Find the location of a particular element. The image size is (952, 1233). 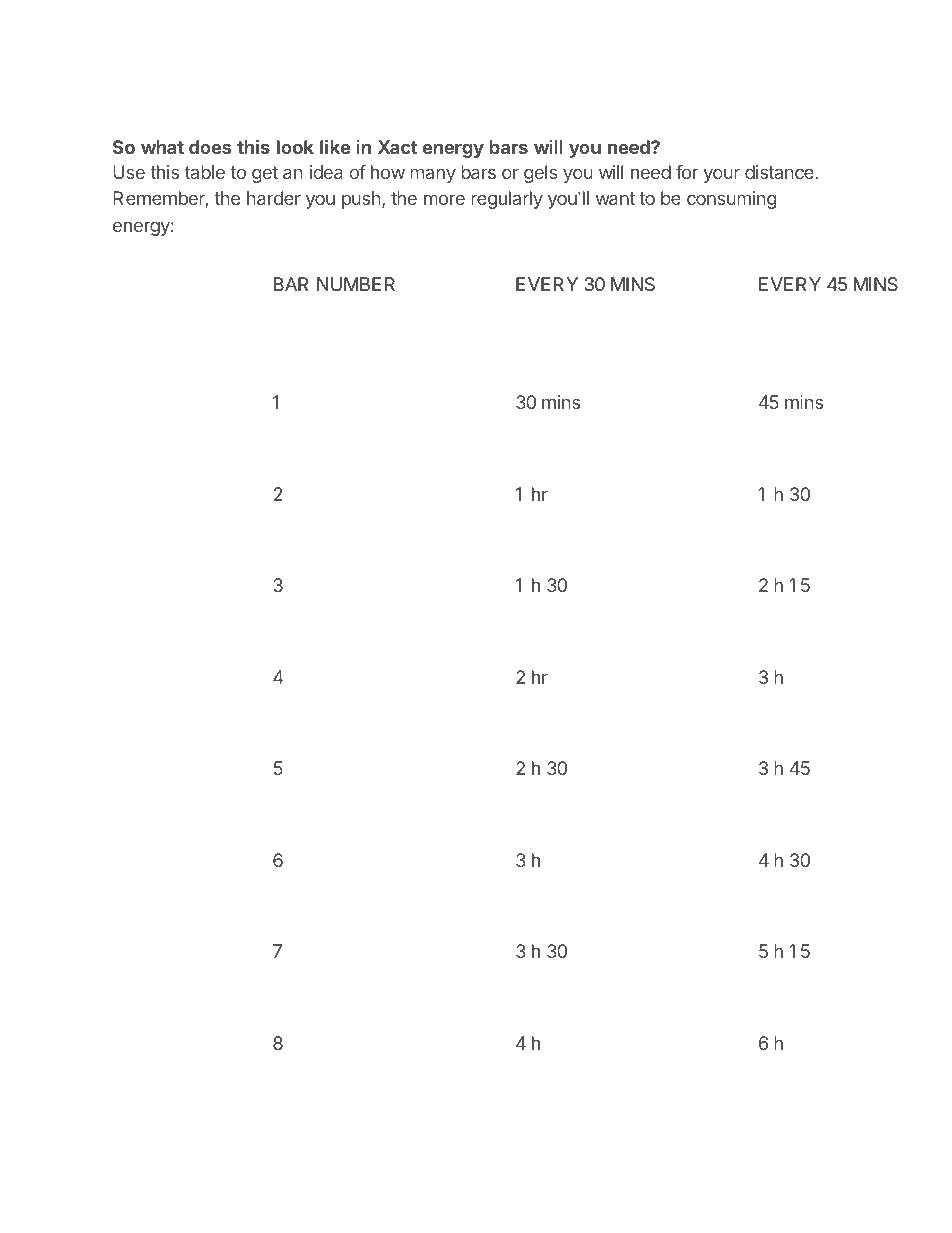

want is located at coordinates (615, 198).
